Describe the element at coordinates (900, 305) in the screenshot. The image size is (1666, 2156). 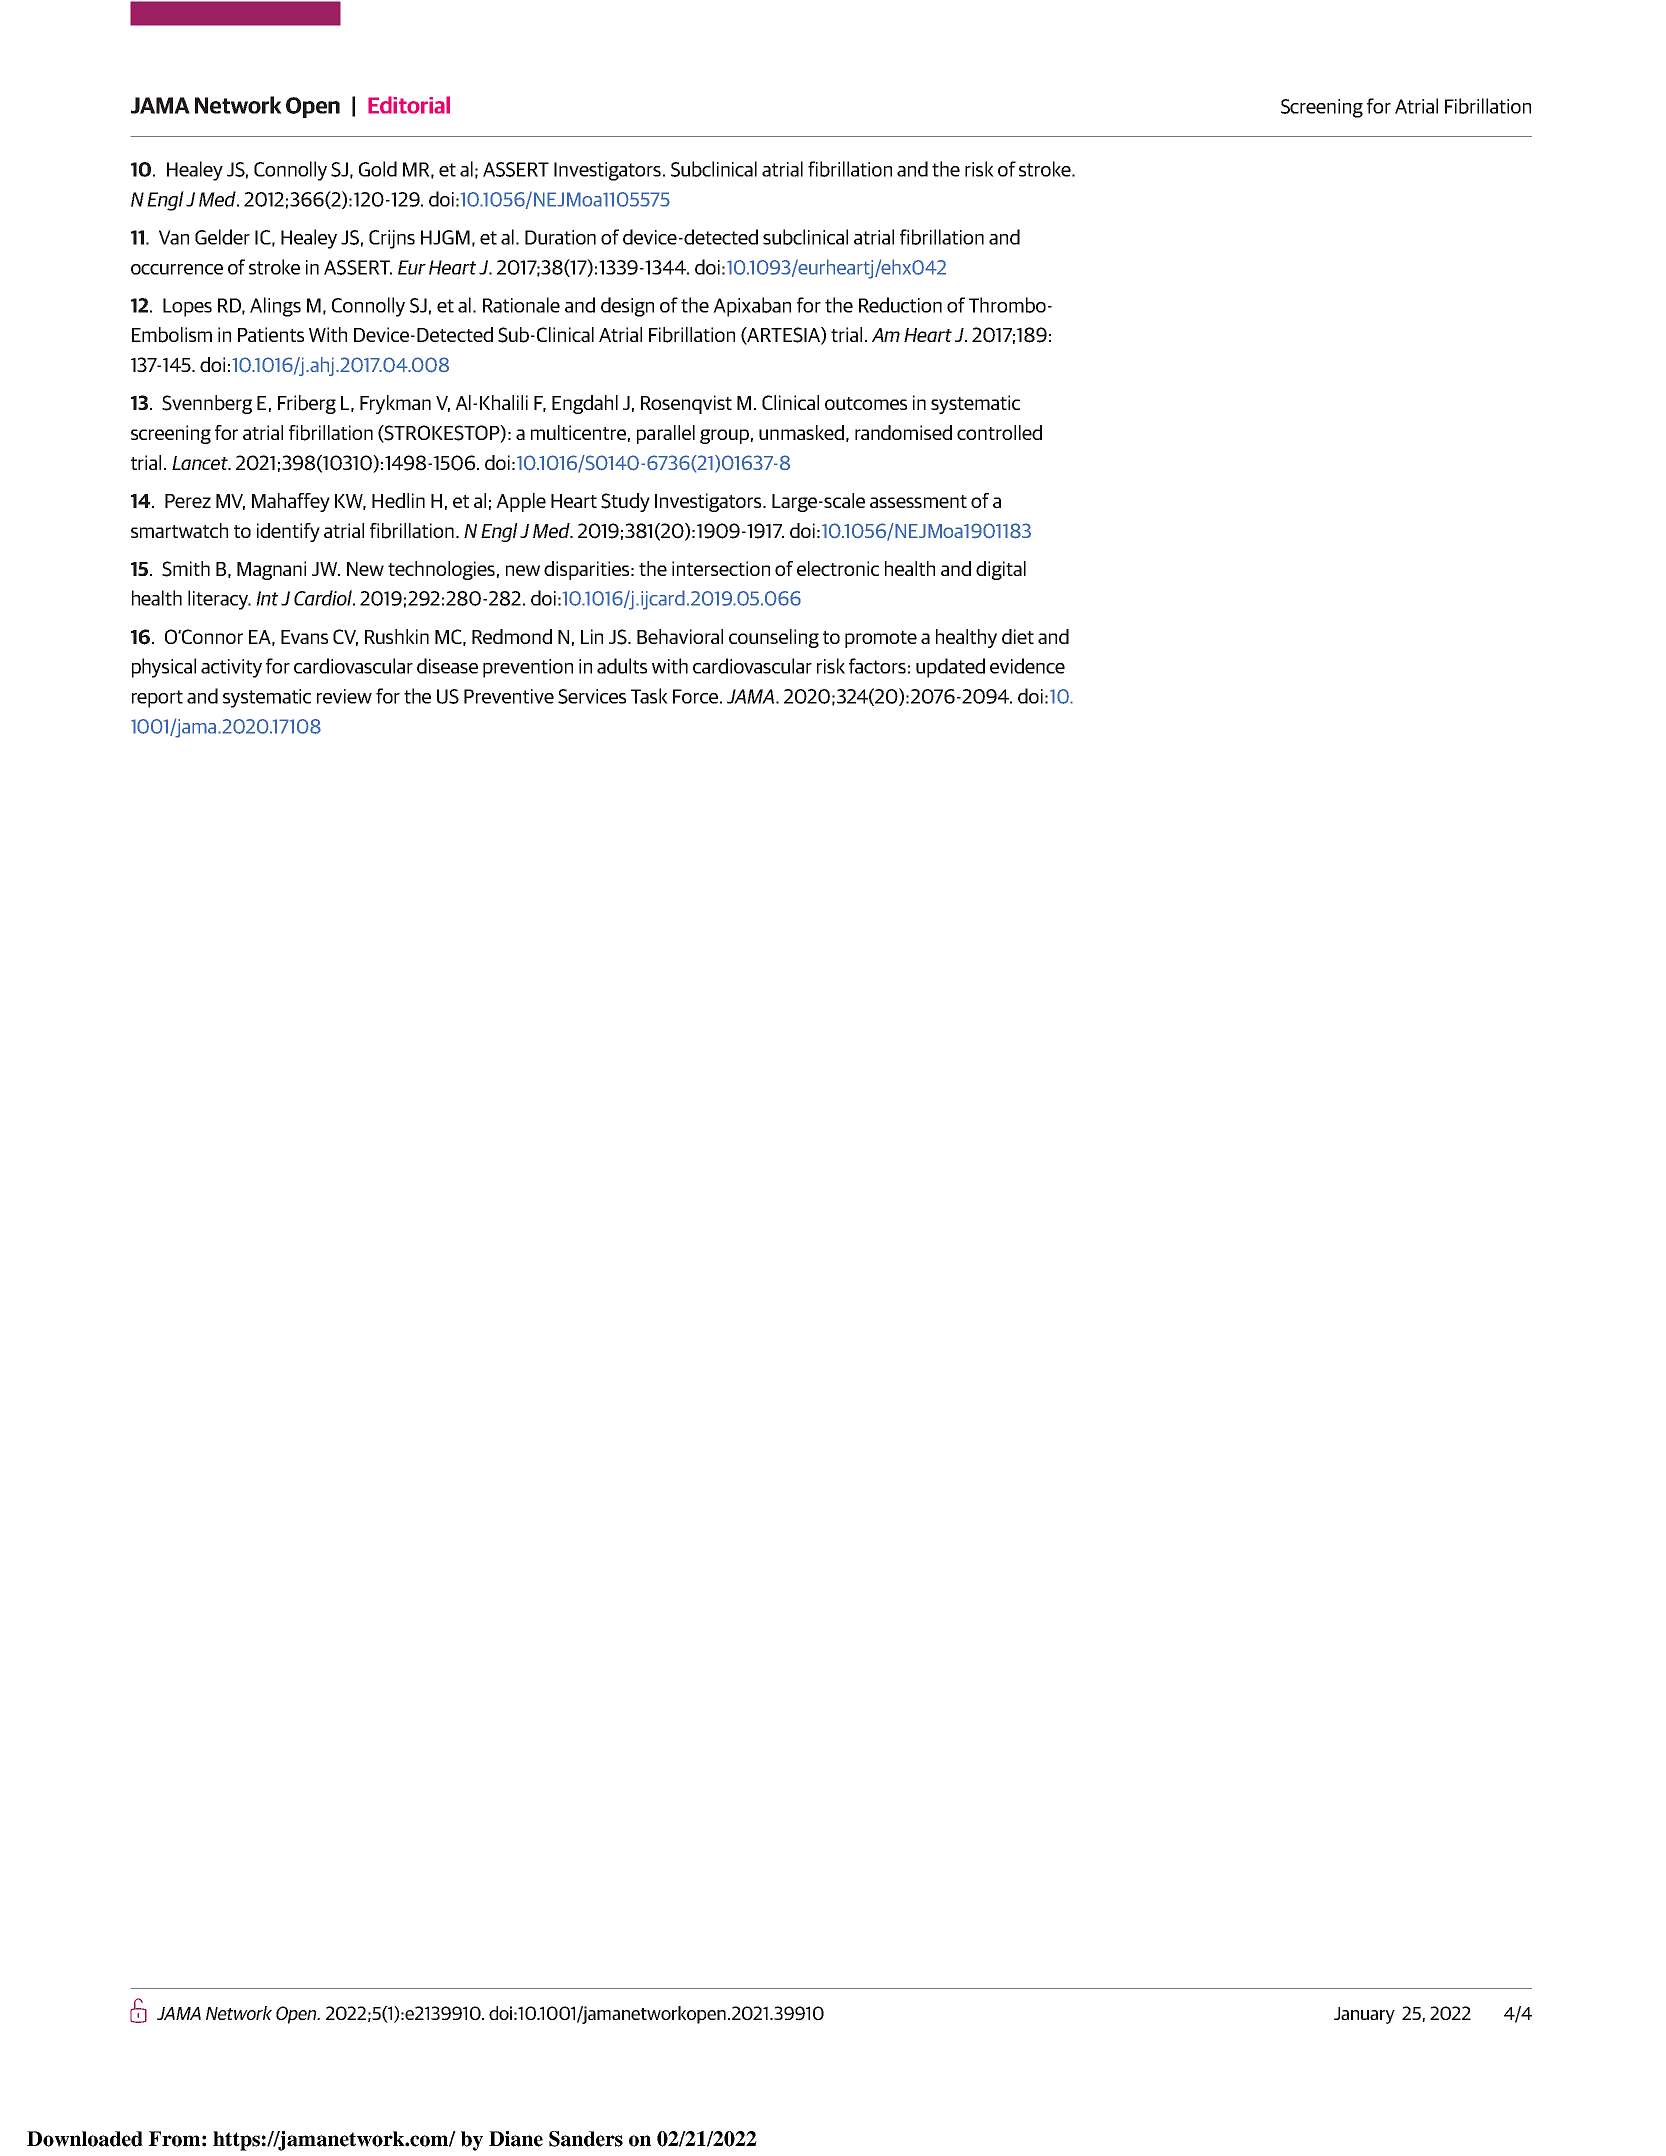
I see `Reduction` at that location.
